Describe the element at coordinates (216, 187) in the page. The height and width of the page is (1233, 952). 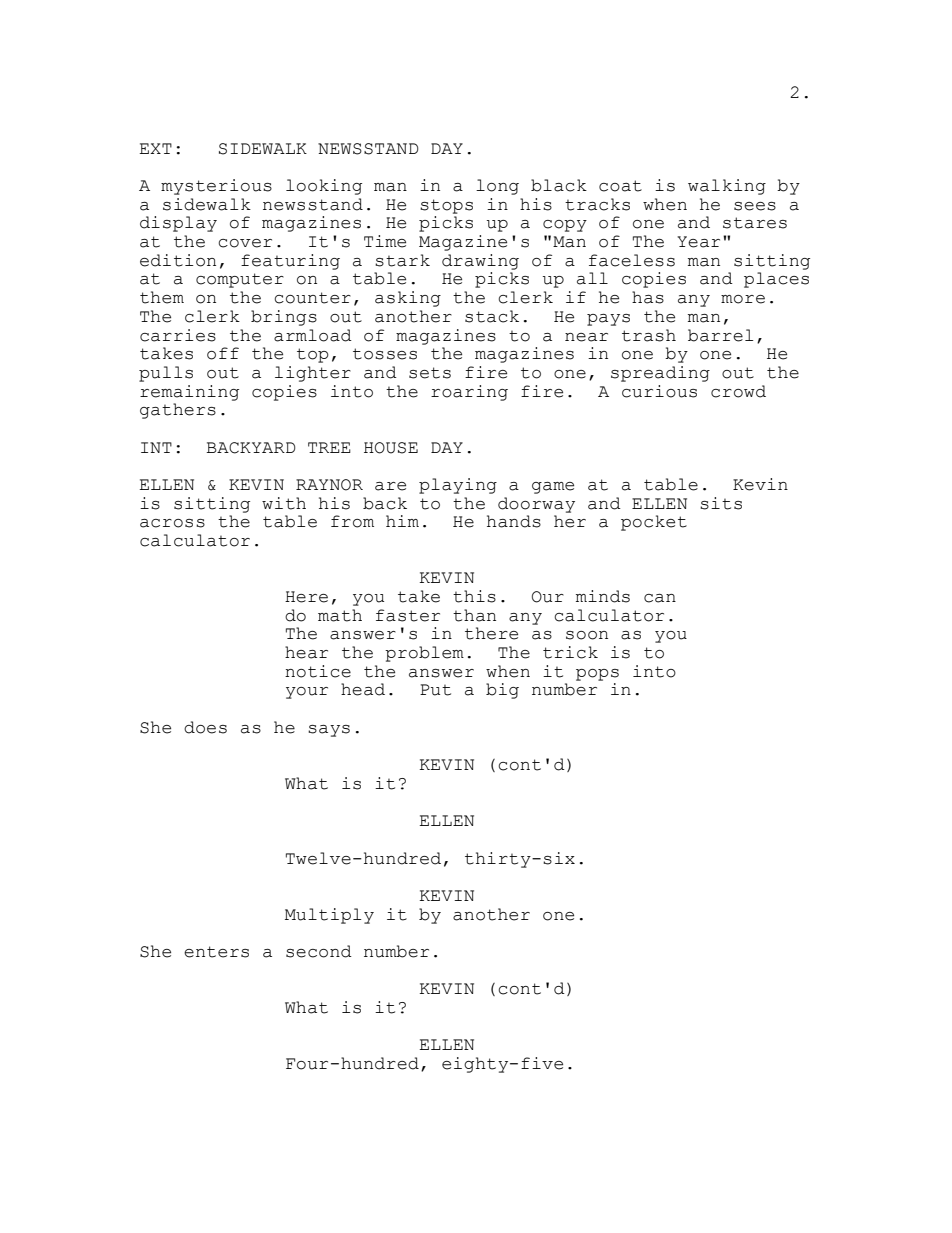
I see `mysterious` at that location.
